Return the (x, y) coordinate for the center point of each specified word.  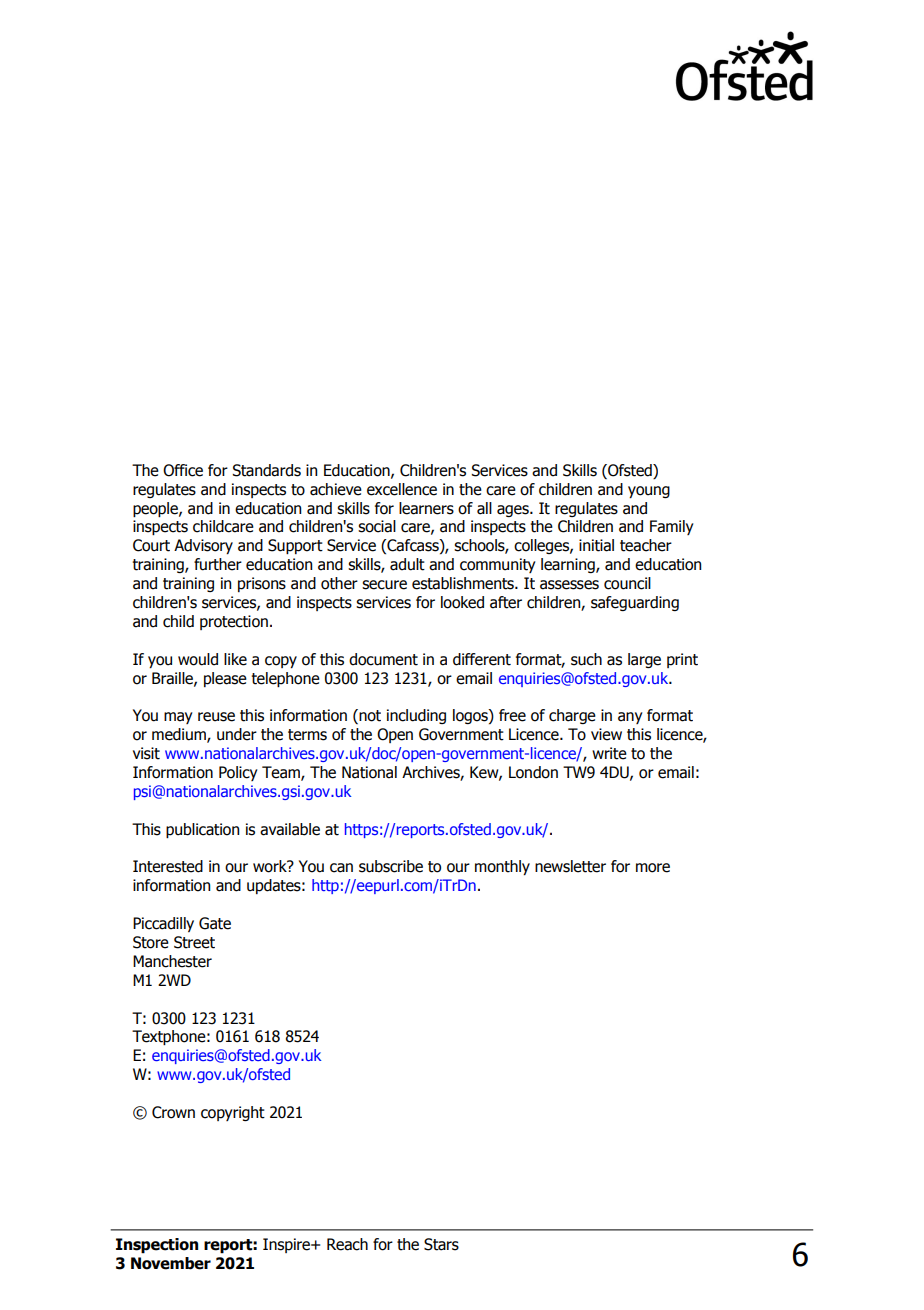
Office (183, 470)
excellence (402, 489)
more (653, 868)
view (606, 734)
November (171, 1263)
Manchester (172, 961)
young (649, 492)
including (416, 716)
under (237, 734)
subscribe (391, 866)
